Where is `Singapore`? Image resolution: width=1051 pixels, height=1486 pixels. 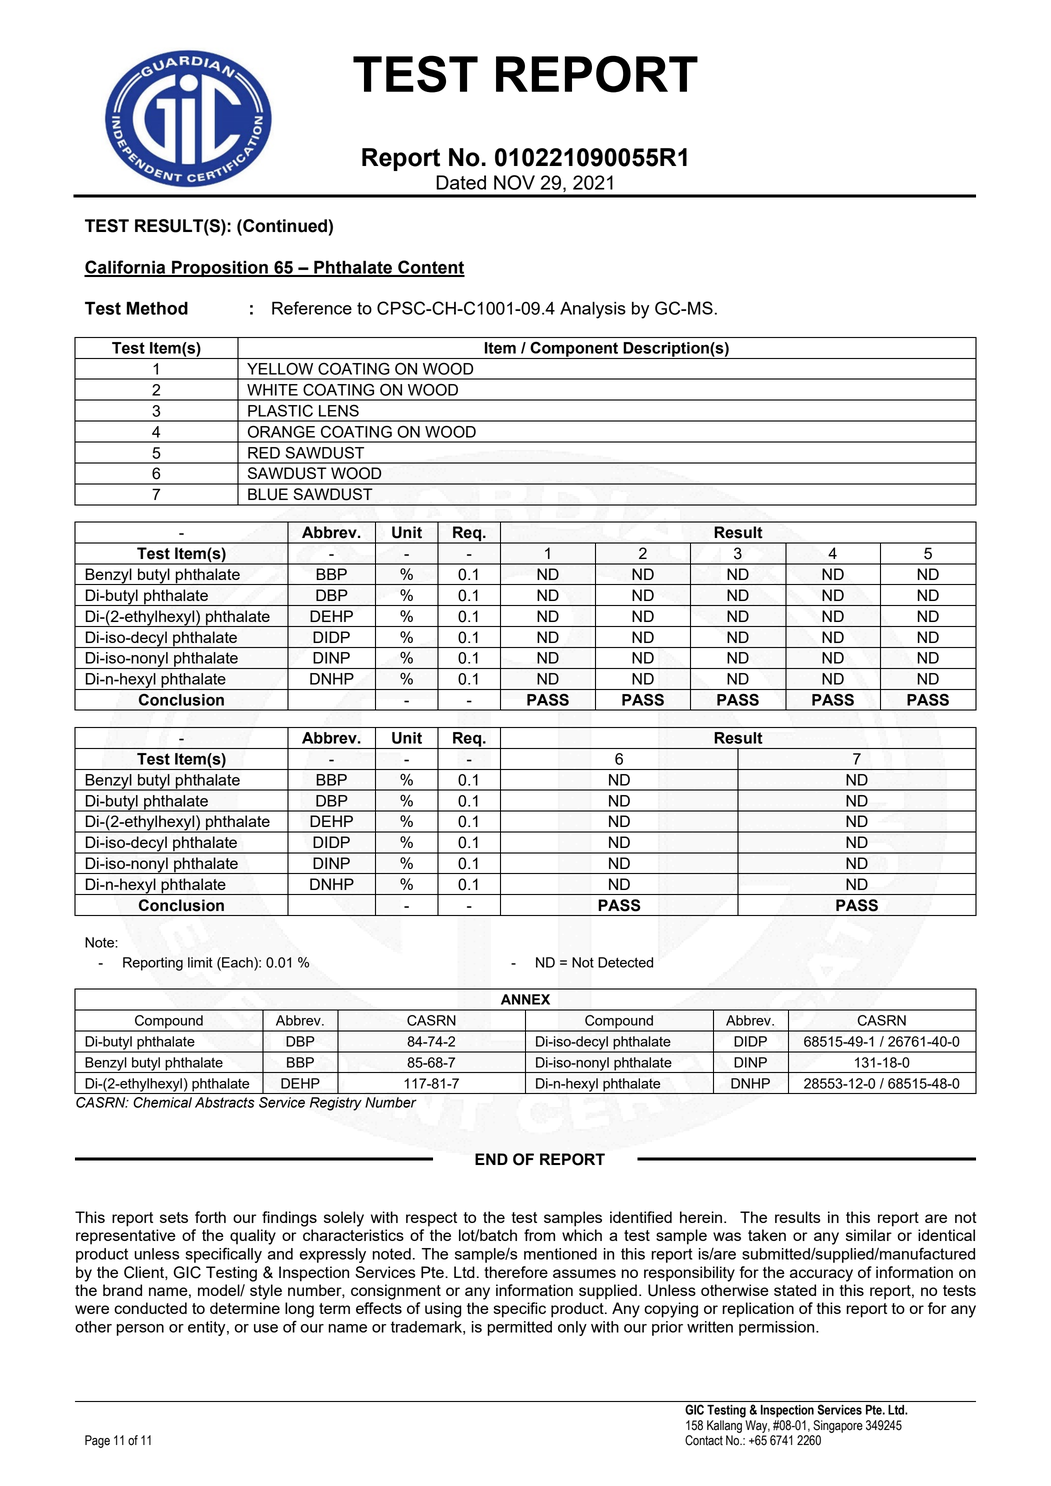 Singapore is located at coordinates (838, 1426).
